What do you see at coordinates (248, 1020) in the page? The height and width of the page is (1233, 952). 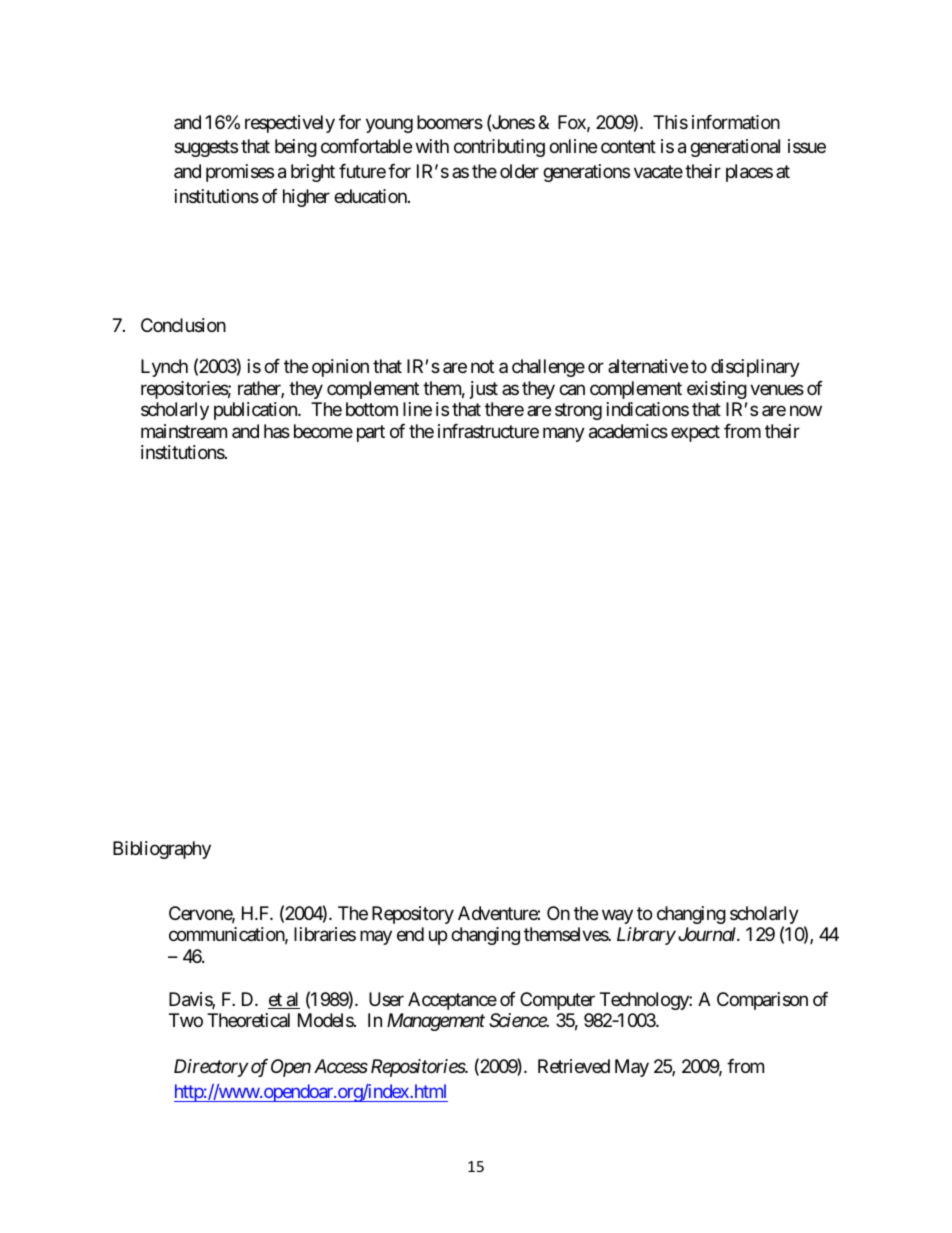 I see `Theoretical` at bounding box center [248, 1020].
